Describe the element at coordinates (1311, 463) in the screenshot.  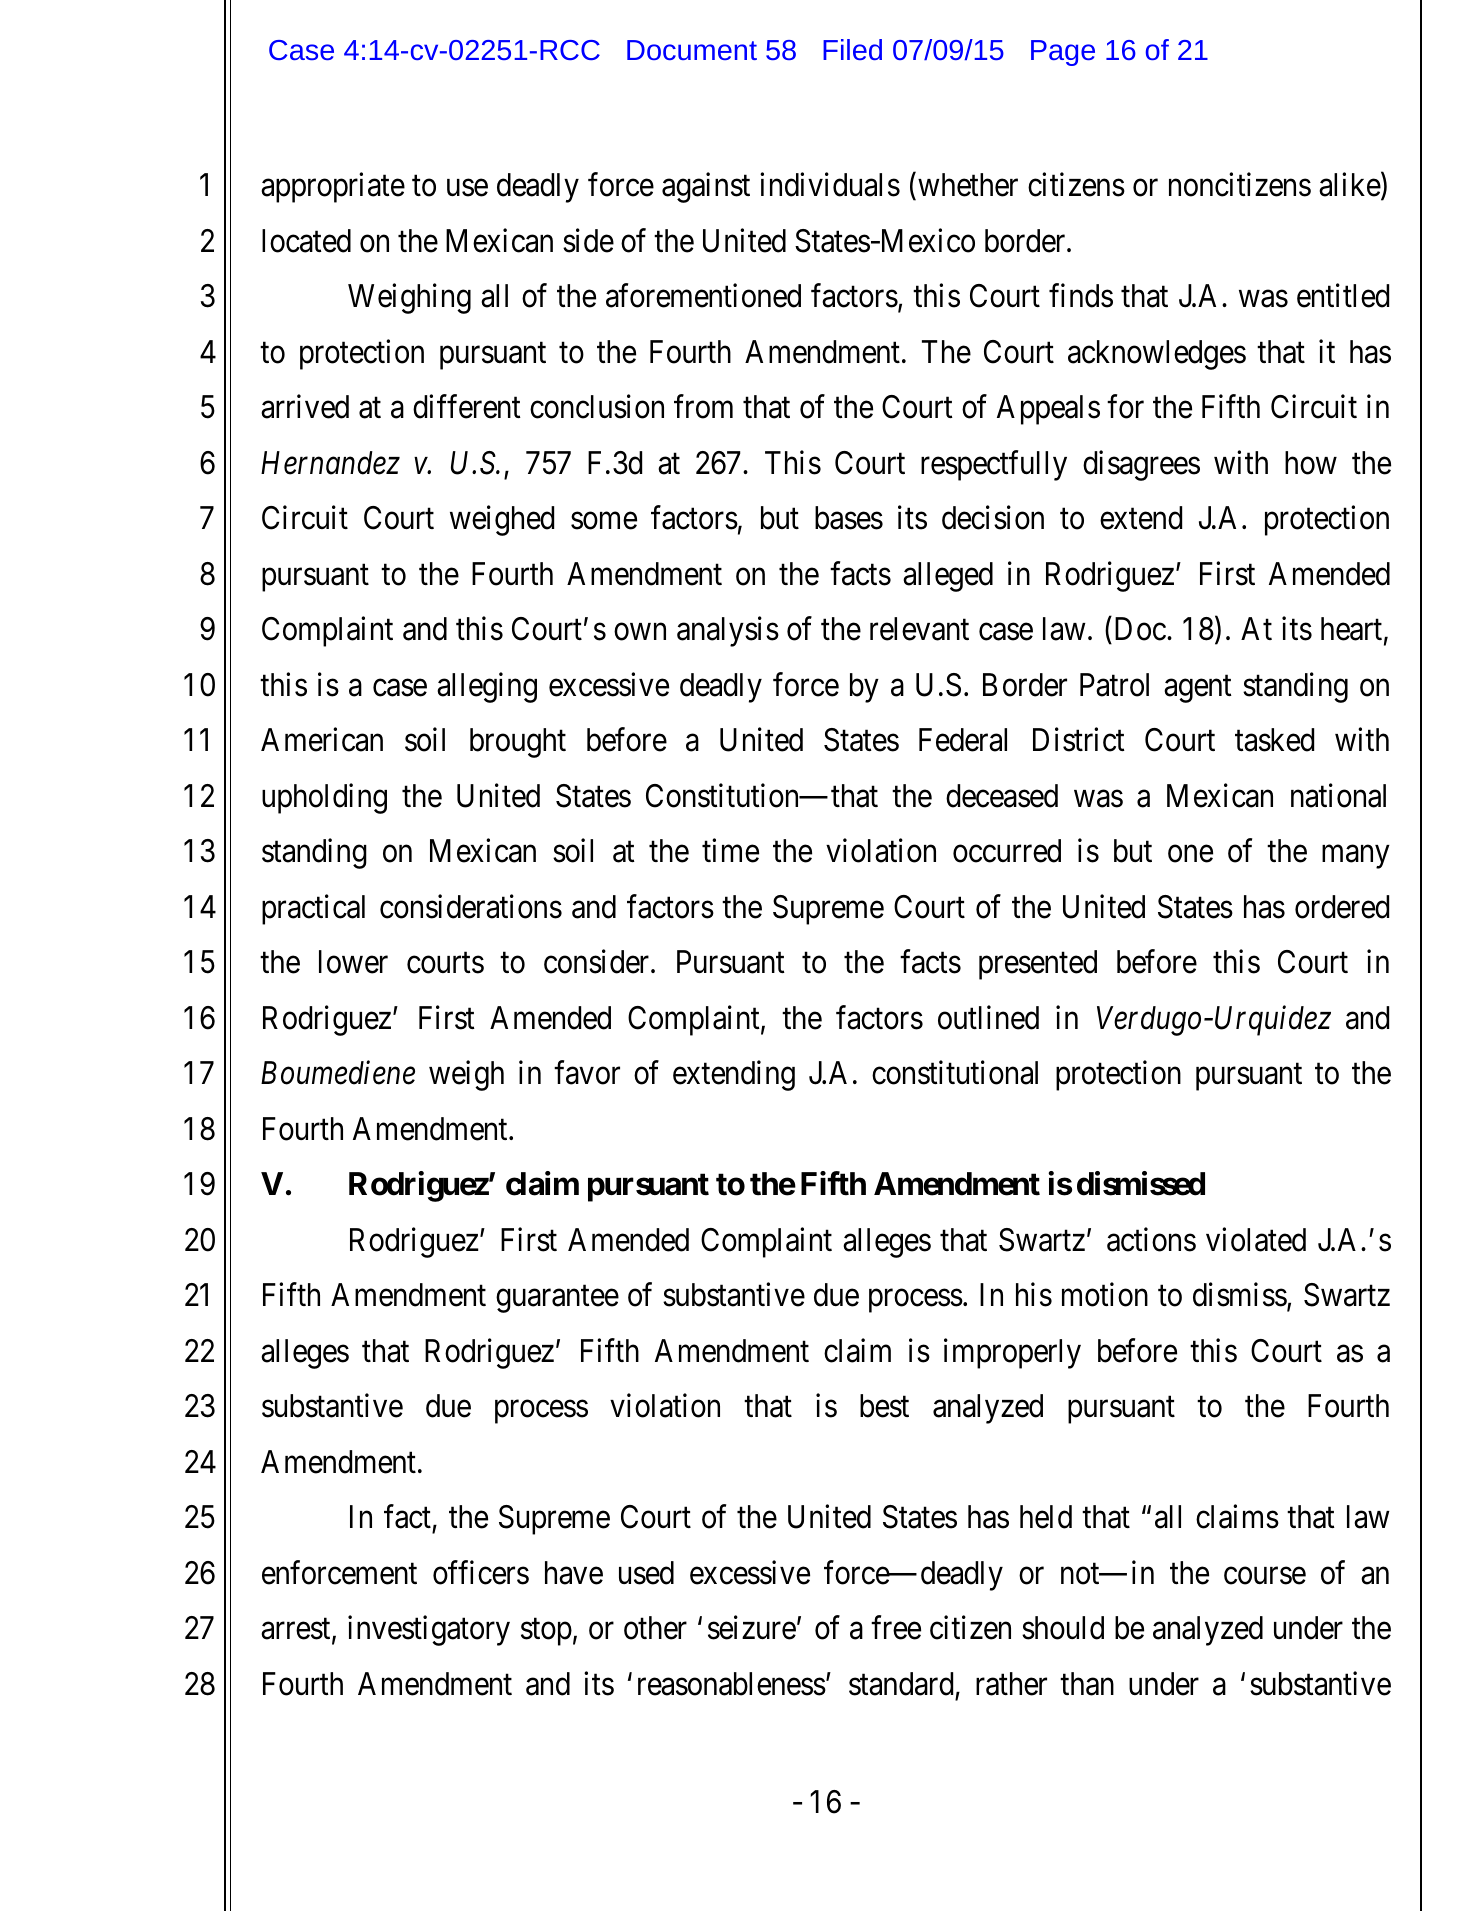
I see `how` at that location.
